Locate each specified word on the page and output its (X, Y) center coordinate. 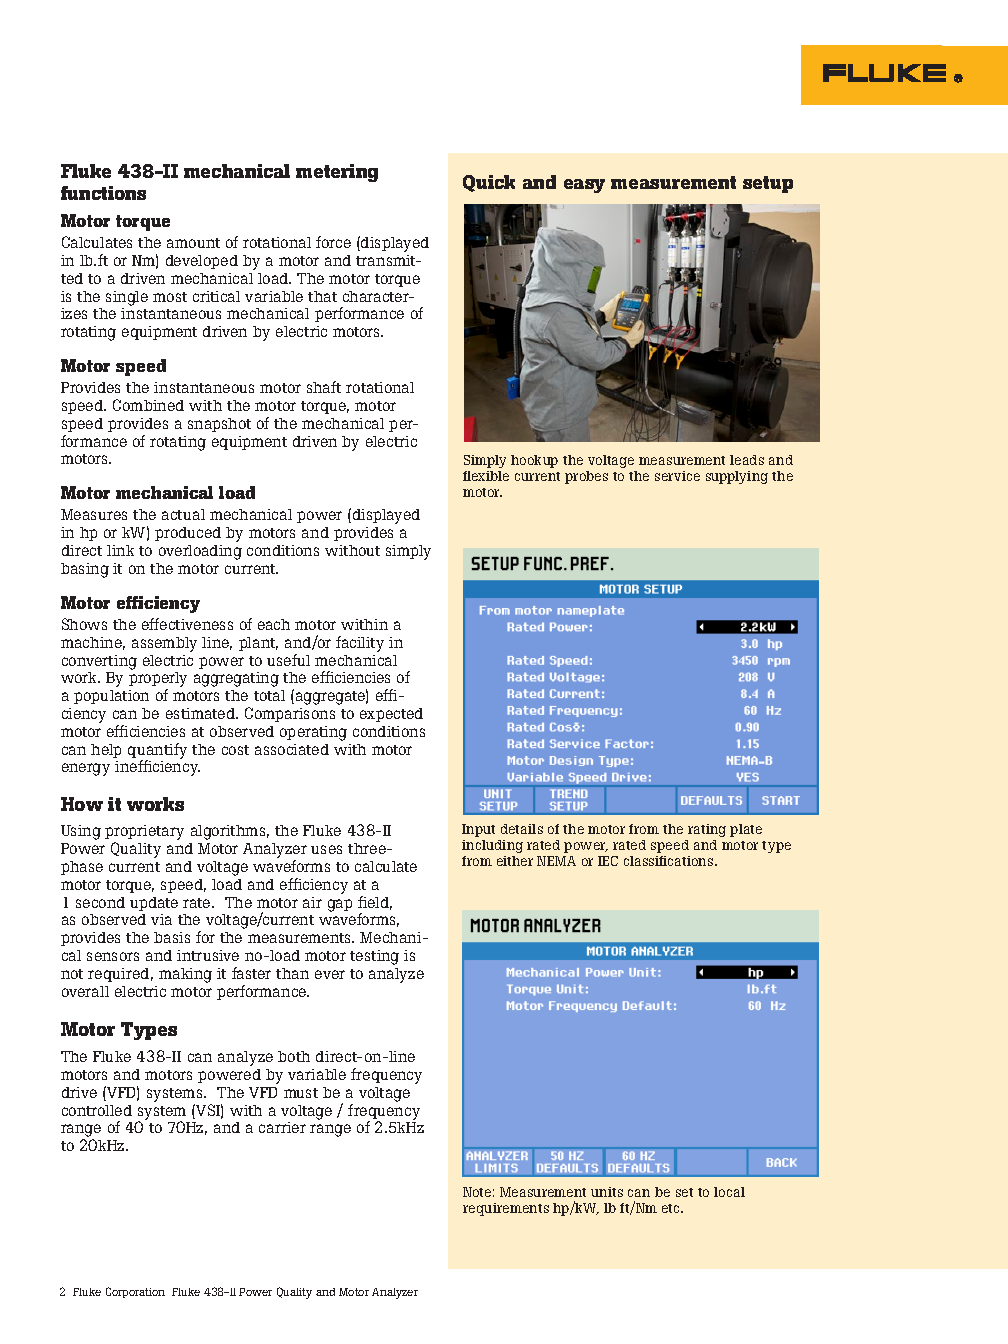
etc (672, 1208)
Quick (489, 183)
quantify (157, 752)
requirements (506, 1209)
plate (746, 830)
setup (768, 184)
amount (193, 243)
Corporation (135, 1292)
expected (391, 715)
